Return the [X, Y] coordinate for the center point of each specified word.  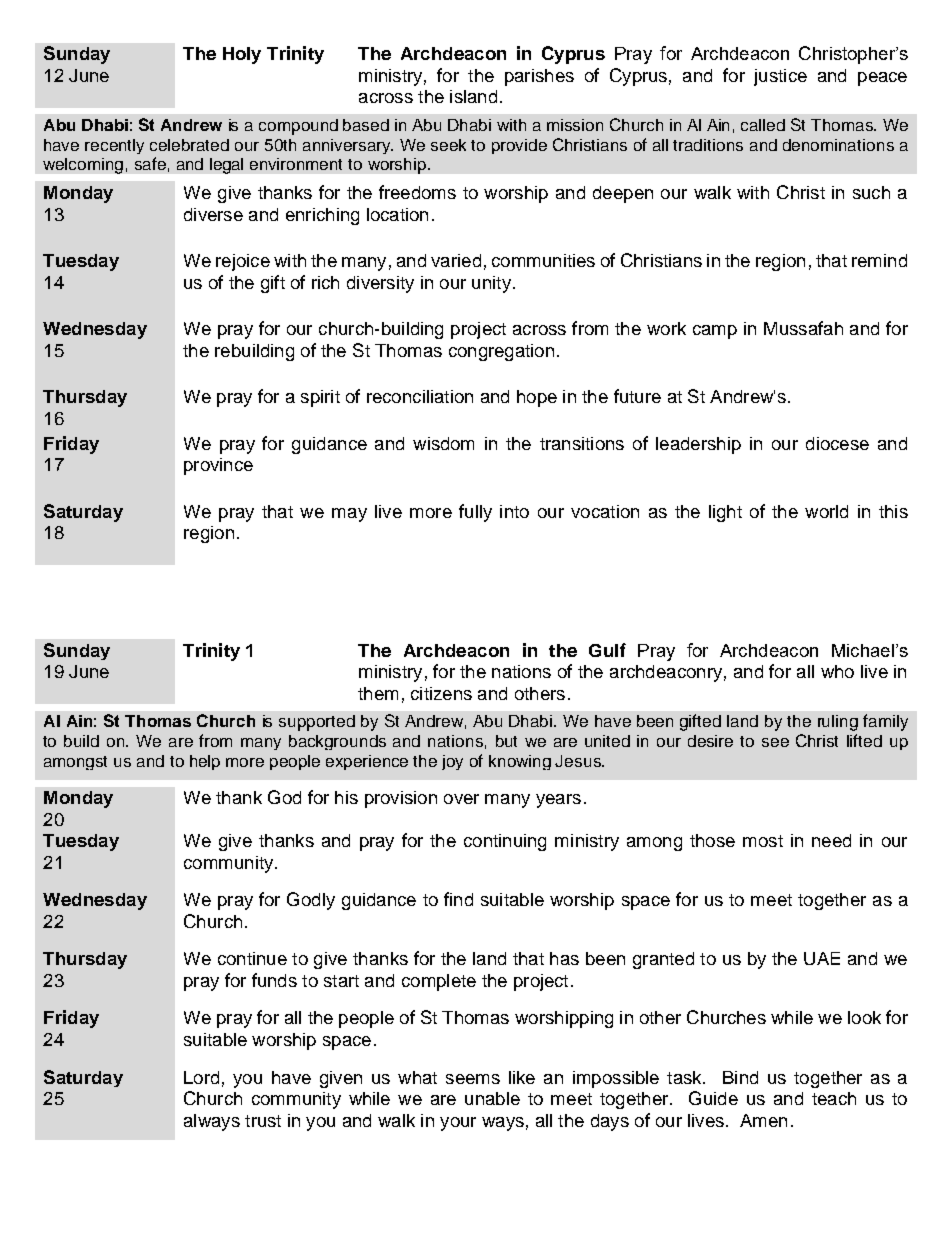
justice [780, 77]
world [826, 511]
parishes [539, 77]
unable [492, 1098]
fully [475, 513]
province [218, 466]
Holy [242, 55]
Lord [201, 1077]
